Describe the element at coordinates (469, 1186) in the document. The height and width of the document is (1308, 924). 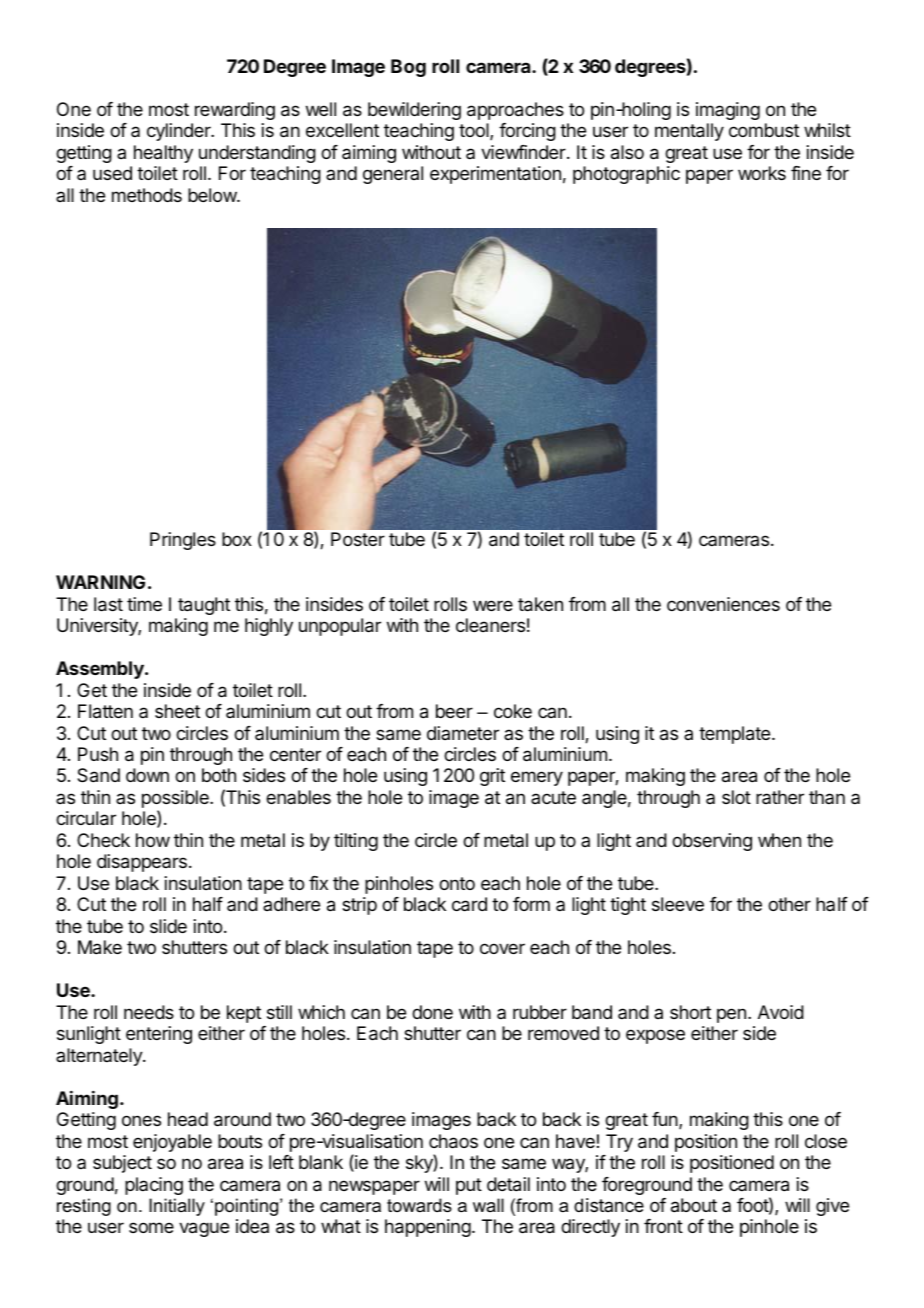
I see `put` at that location.
